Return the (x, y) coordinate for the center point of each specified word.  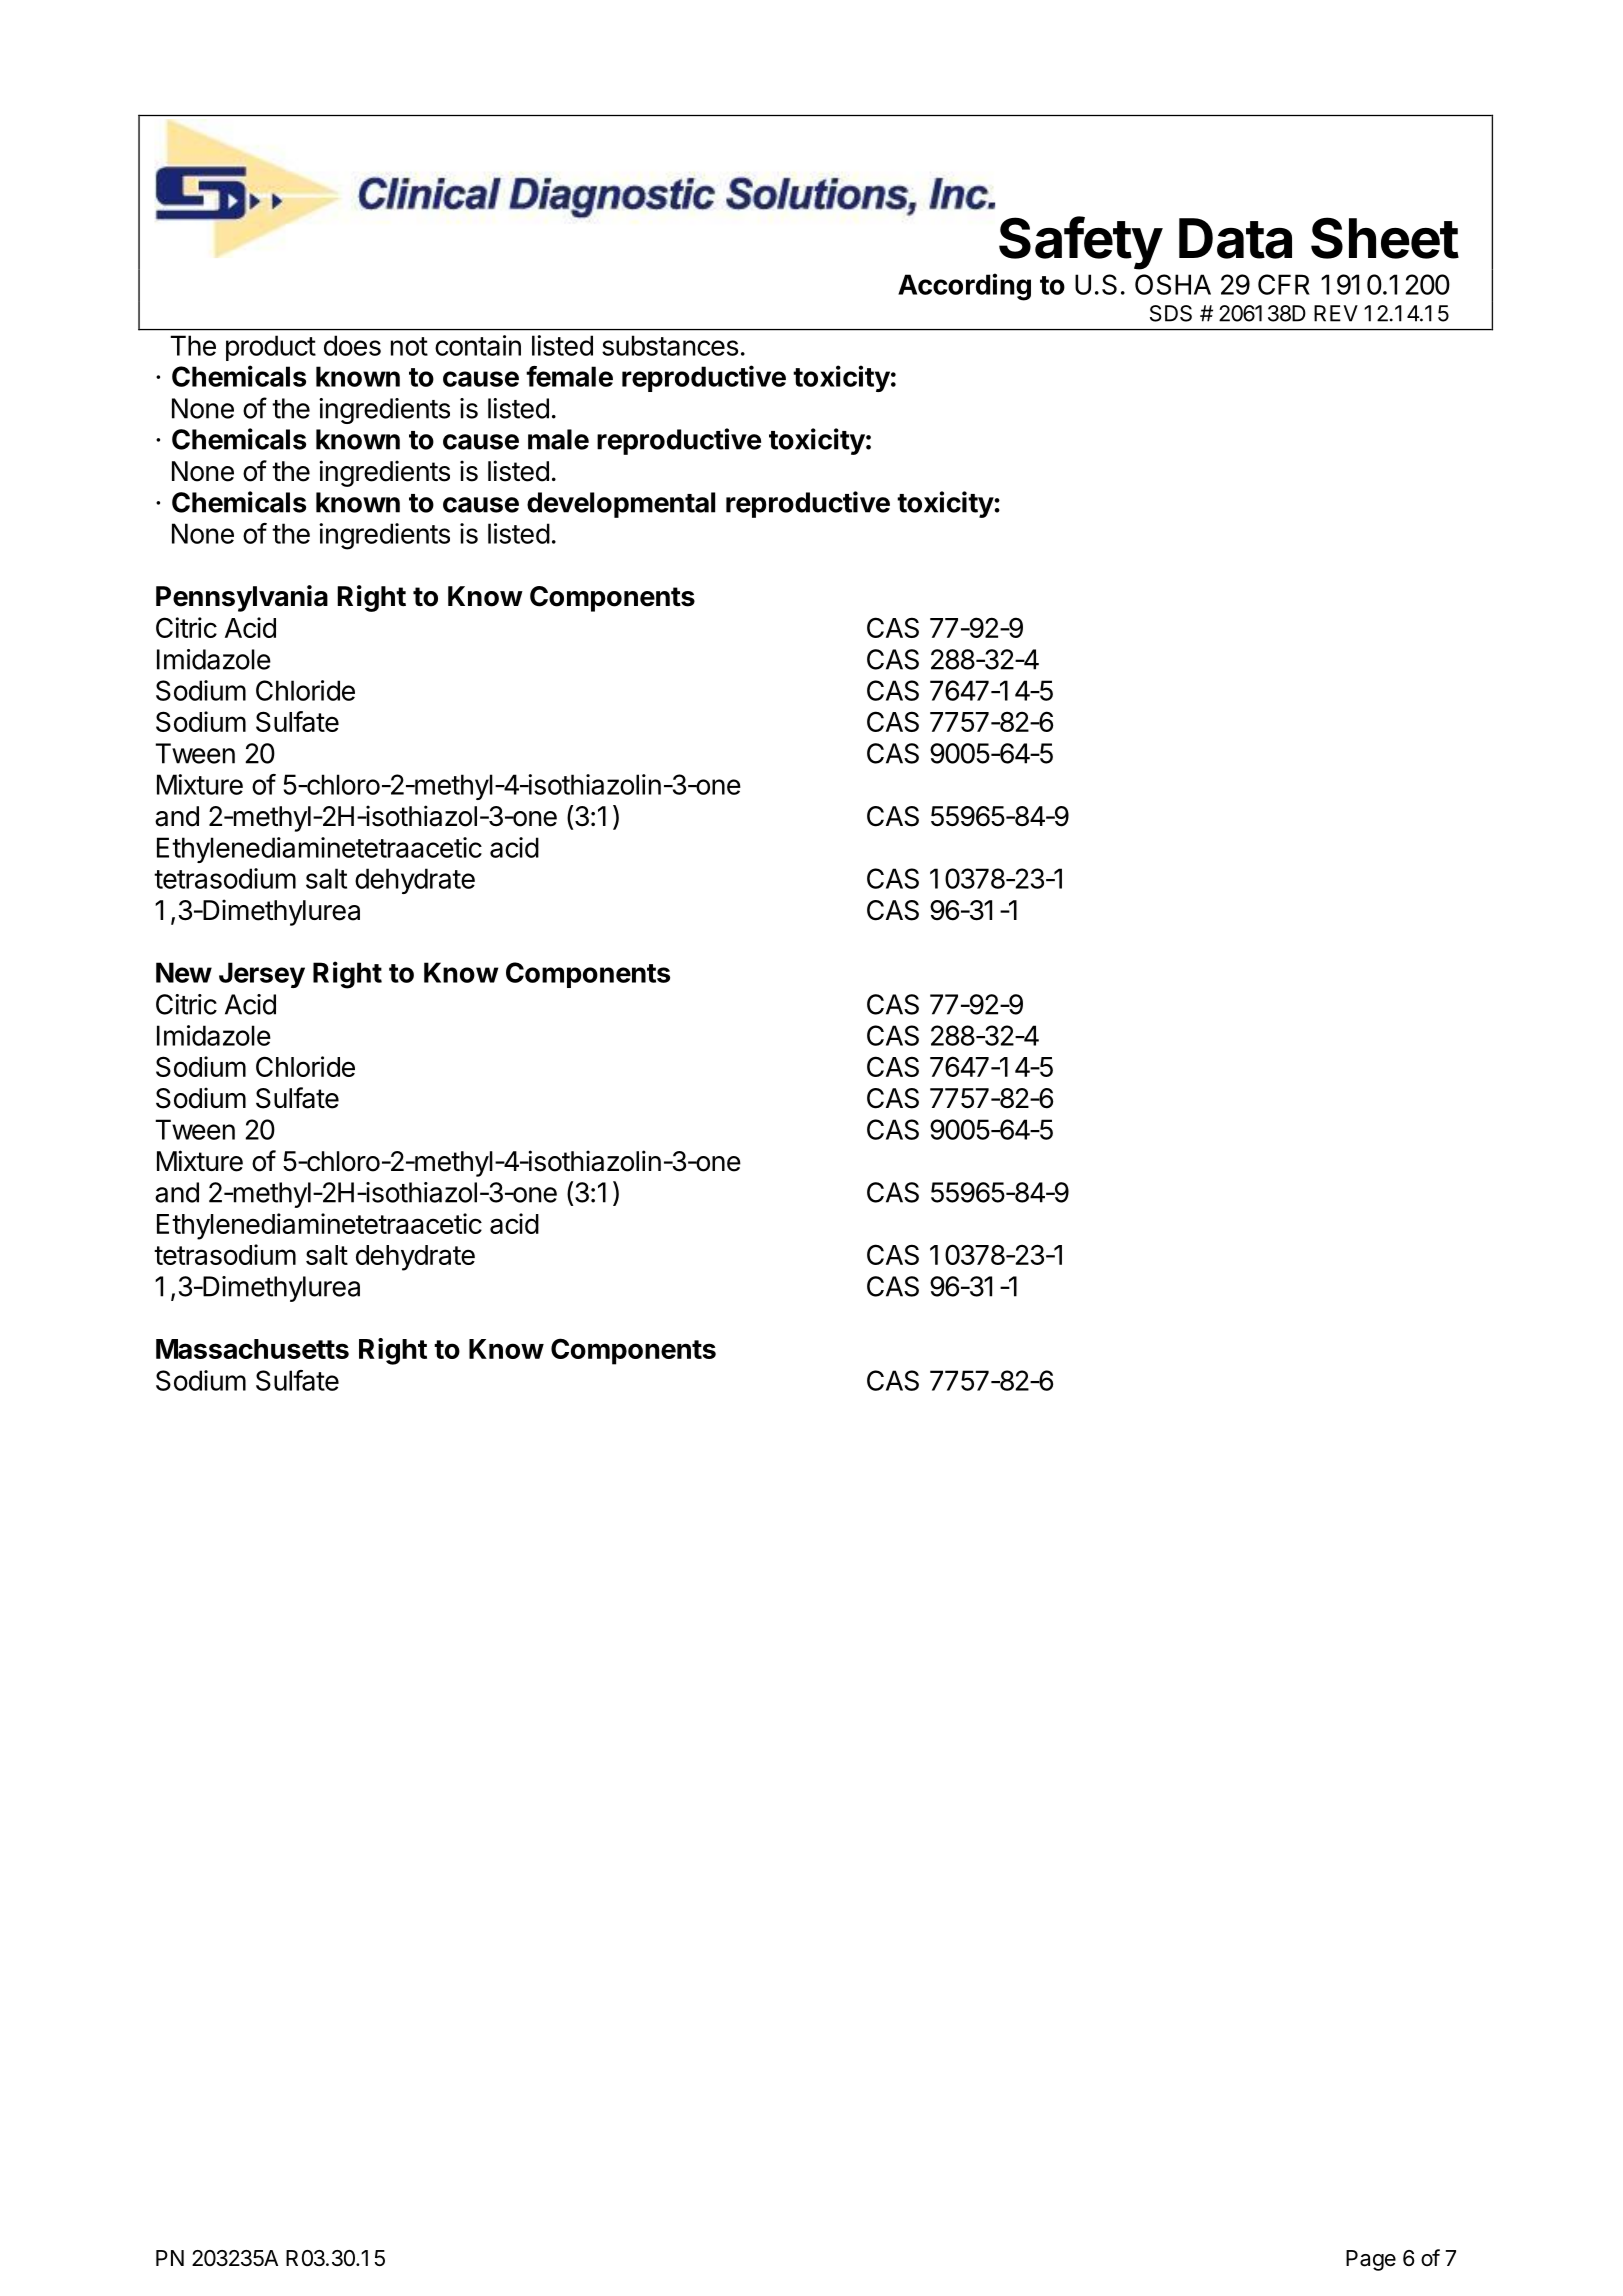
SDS (1171, 313)
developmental (621, 505)
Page (1371, 2260)
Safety (1081, 243)
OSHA (1173, 284)
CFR (1284, 284)
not (409, 346)
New (184, 972)
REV (1336, 313)
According (964, 287)
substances (670, 345)
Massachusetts (252, 1349)
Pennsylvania (242, 598)
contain (478, 345)
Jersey (262, 975)
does (352, 345)
